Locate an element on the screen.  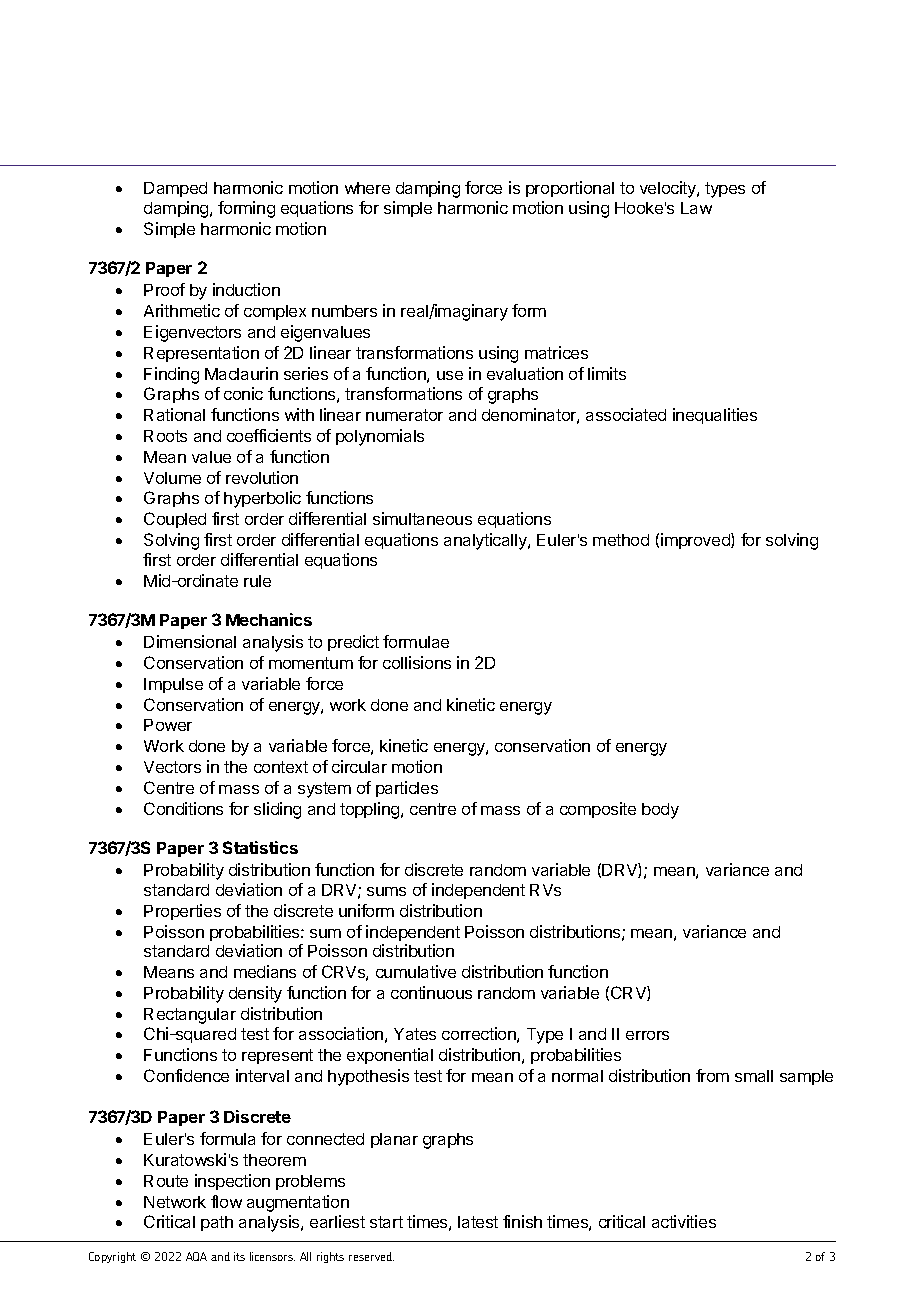
Law is located at coordinates (696, 208).
